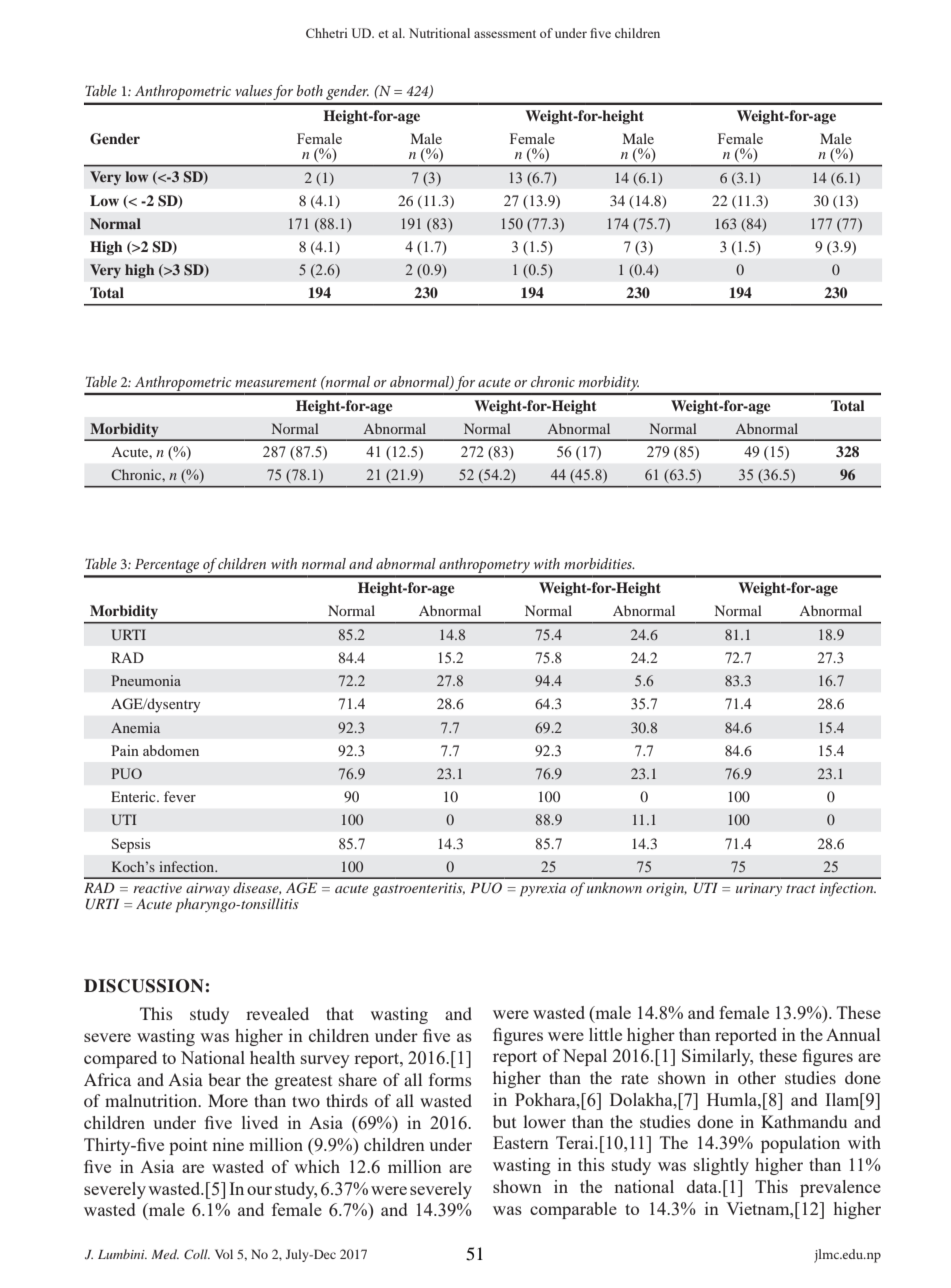 This document has height=1288, width=951. I want to click on Coll, so click(197, 1254).
